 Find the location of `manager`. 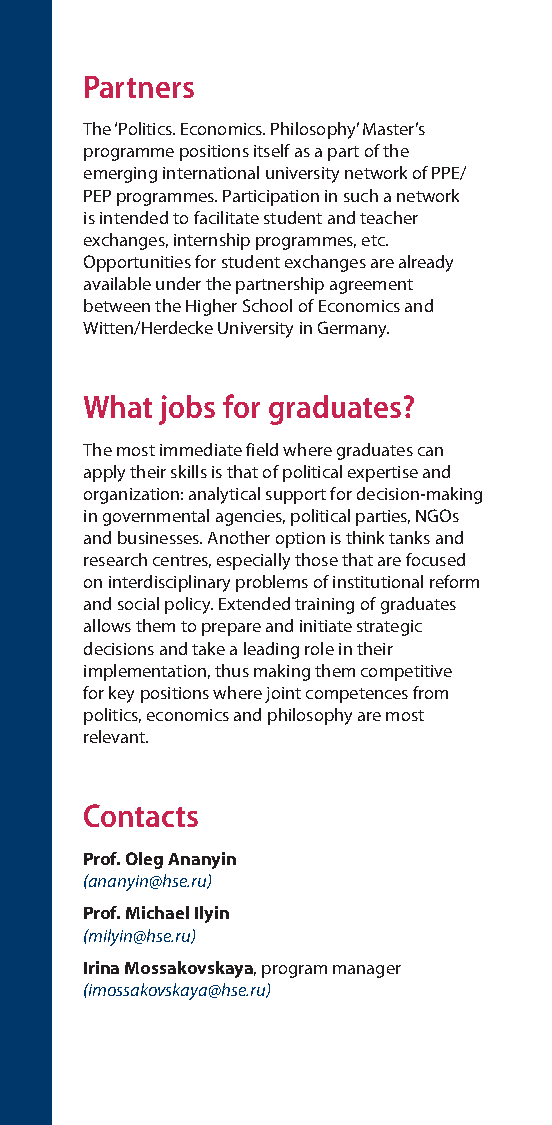

manager is located at coordinates (367, 971).
